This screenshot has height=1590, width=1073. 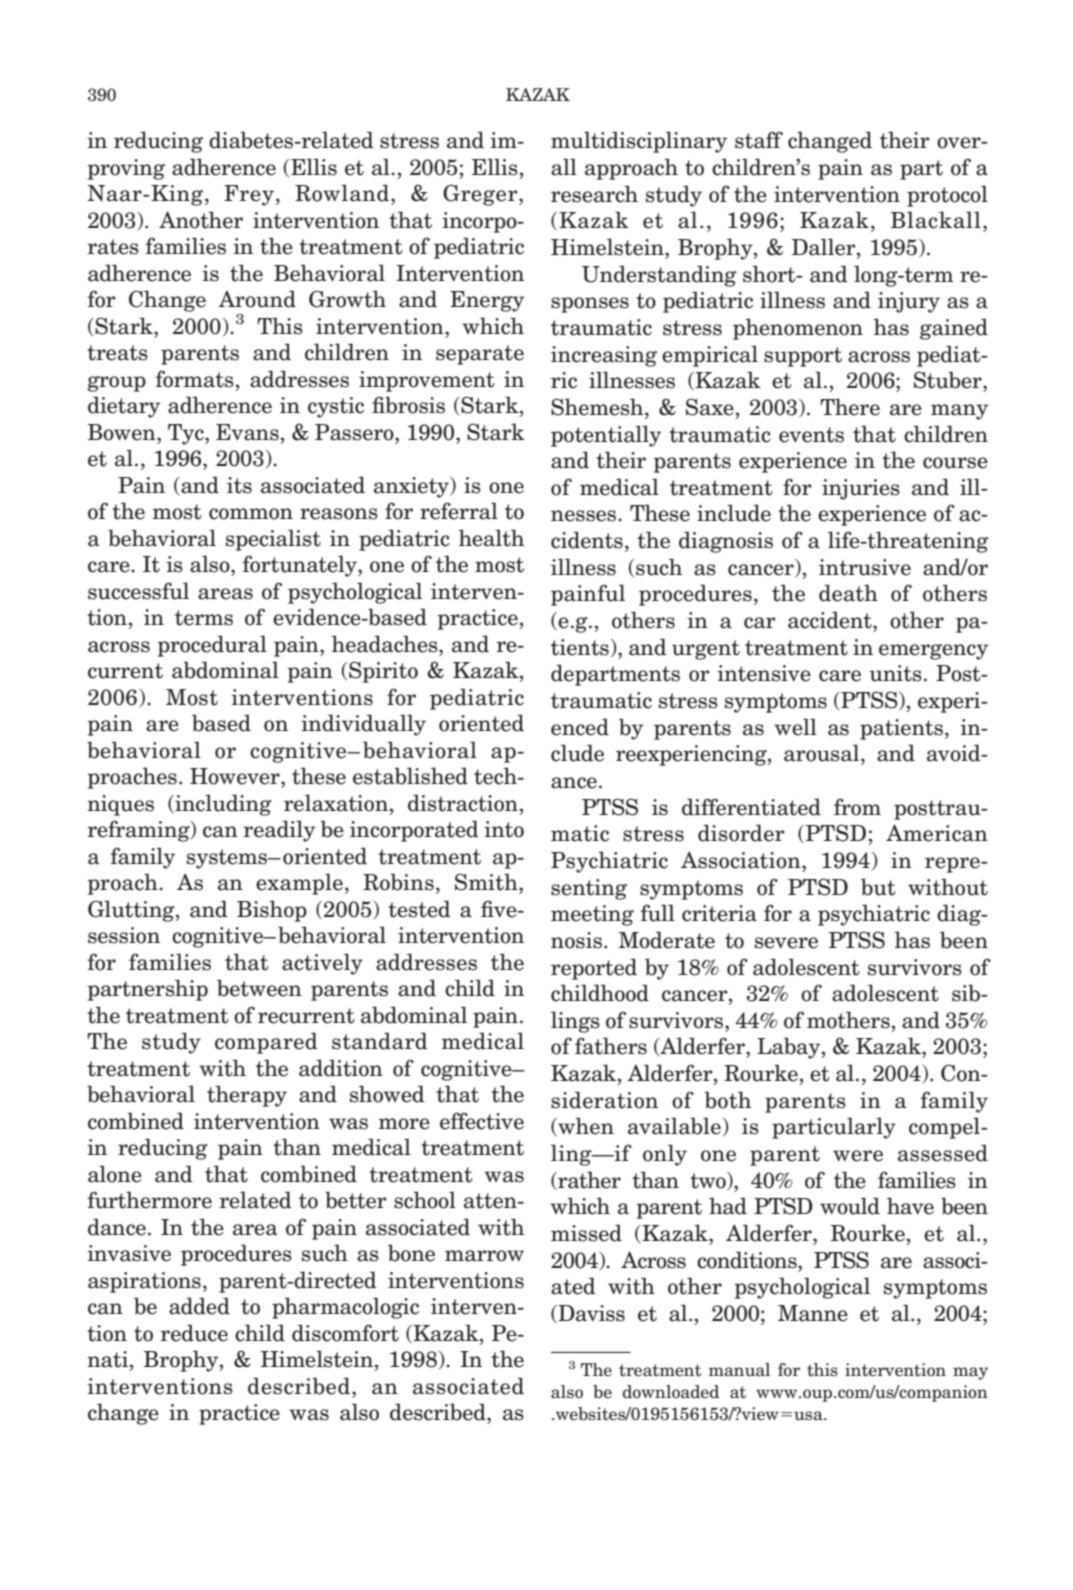 I want to click on compared, so click(x=266, y=1043).
